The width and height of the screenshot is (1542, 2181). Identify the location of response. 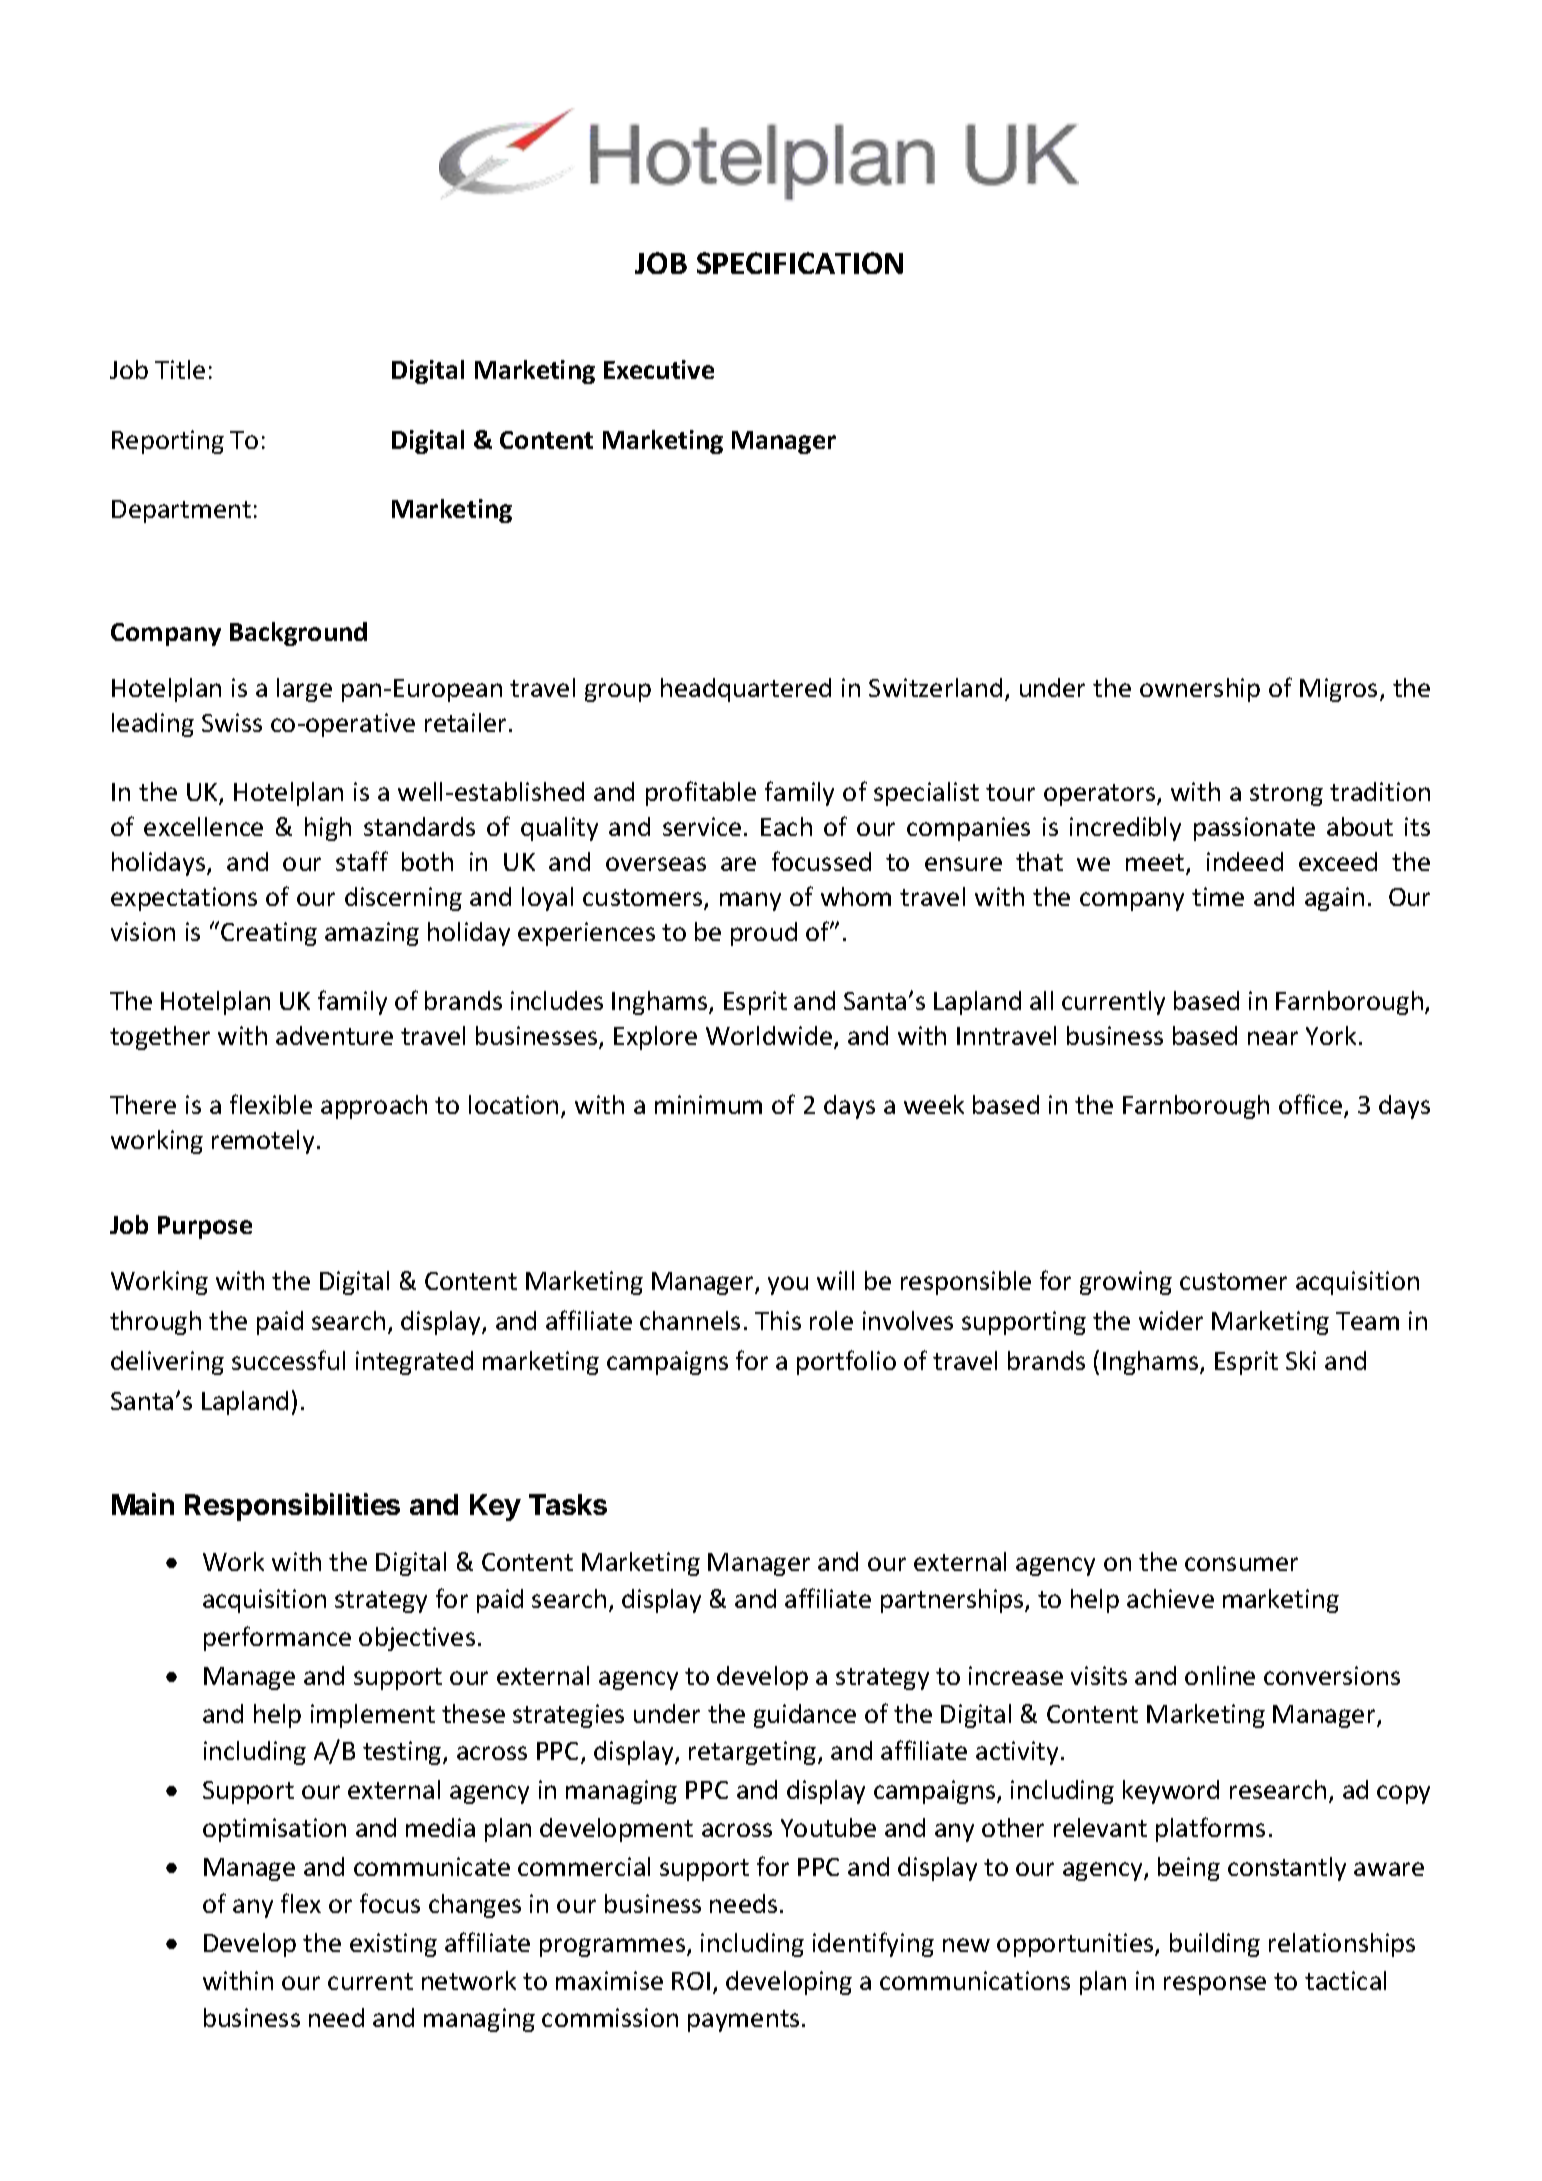
(1215, 1985).
